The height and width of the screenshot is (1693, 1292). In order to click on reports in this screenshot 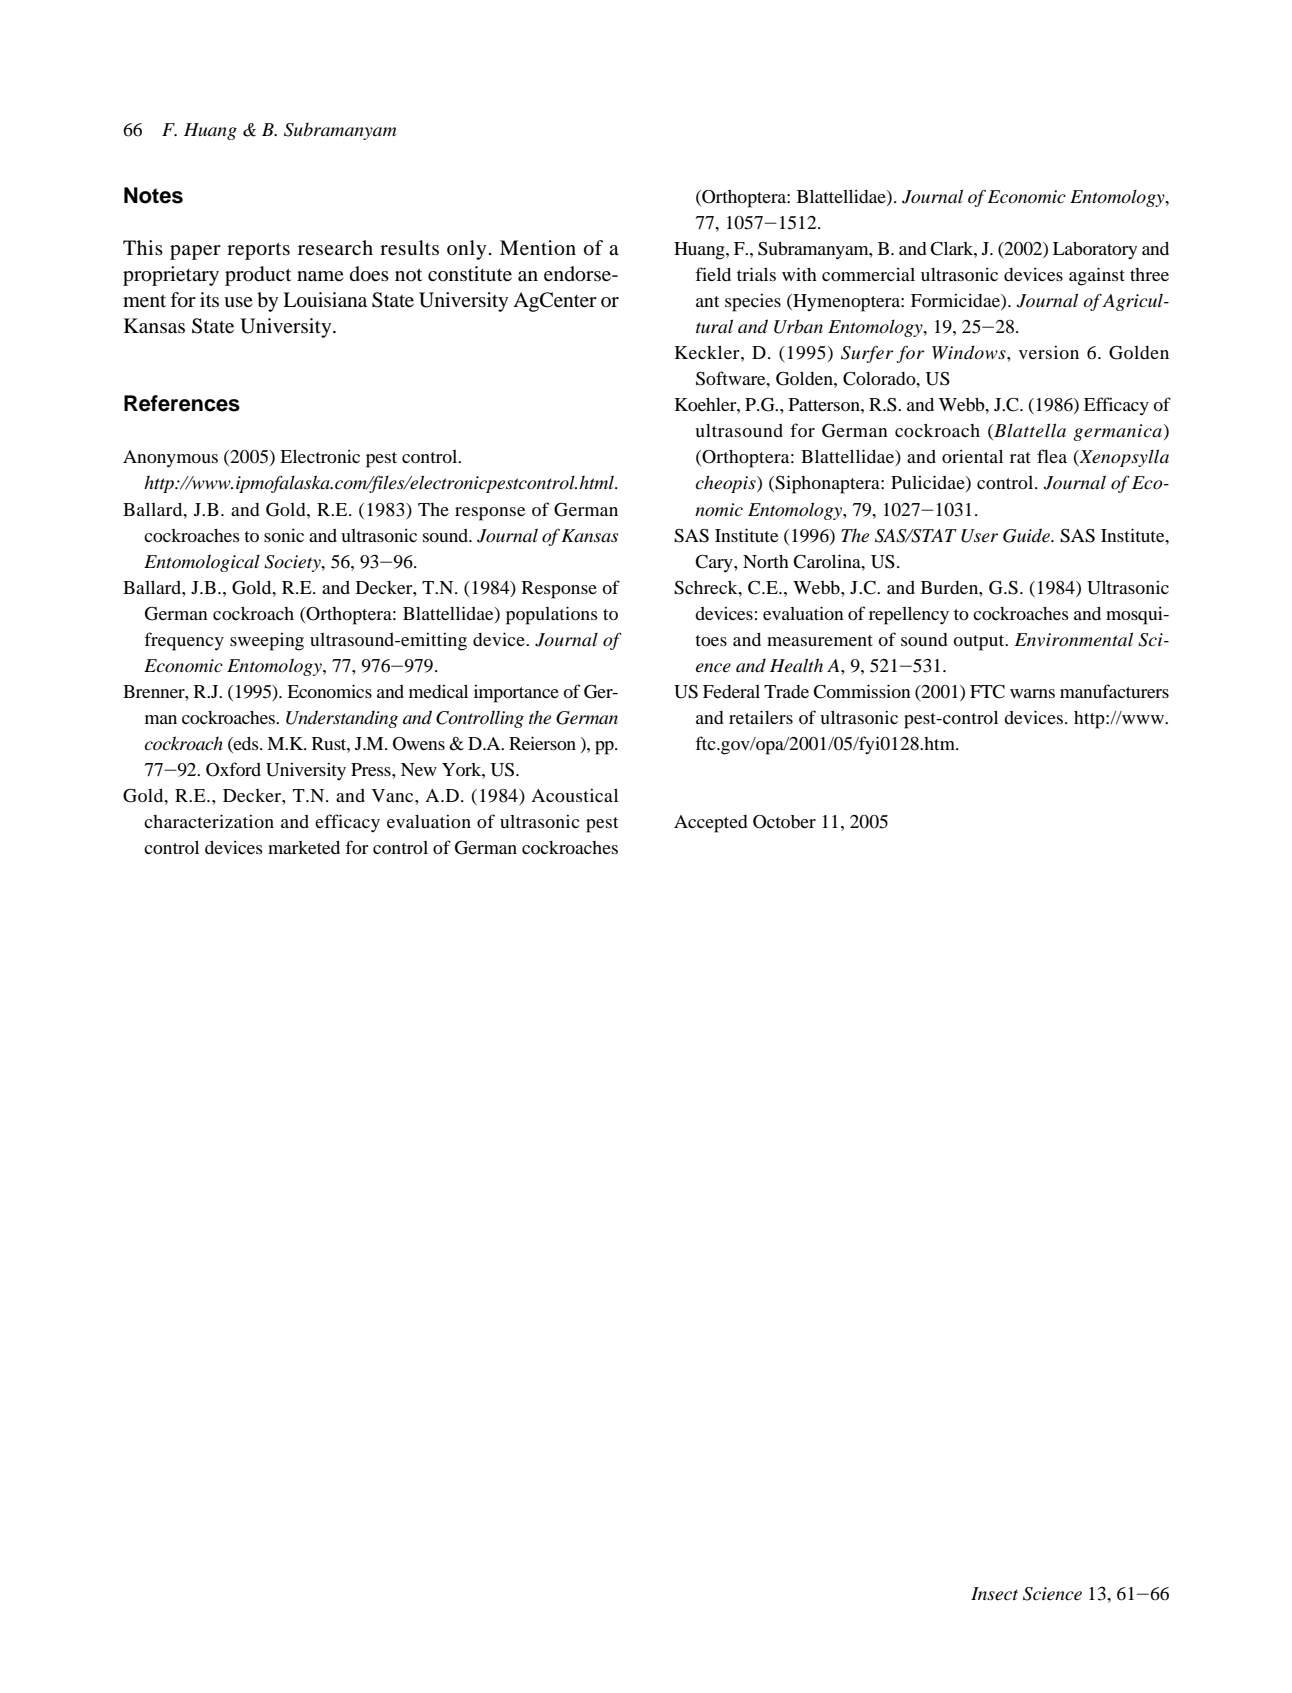, I will do `click(258, 251)`.
